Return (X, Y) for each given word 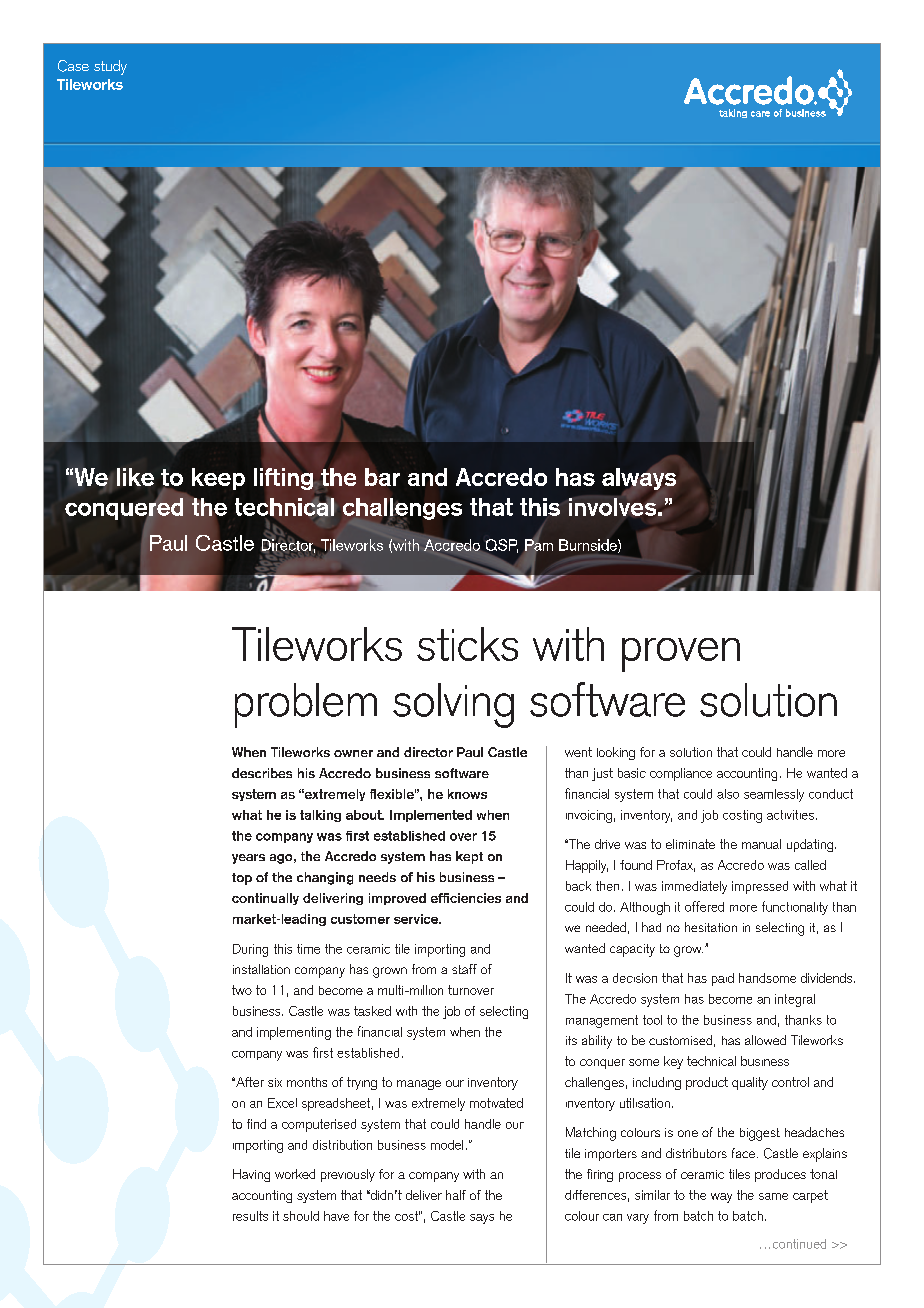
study (110, 67)
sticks (467, 644)
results (250, 1216)
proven (681, 655)
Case (73, 66)
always (639, 479)
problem (306, 705)
